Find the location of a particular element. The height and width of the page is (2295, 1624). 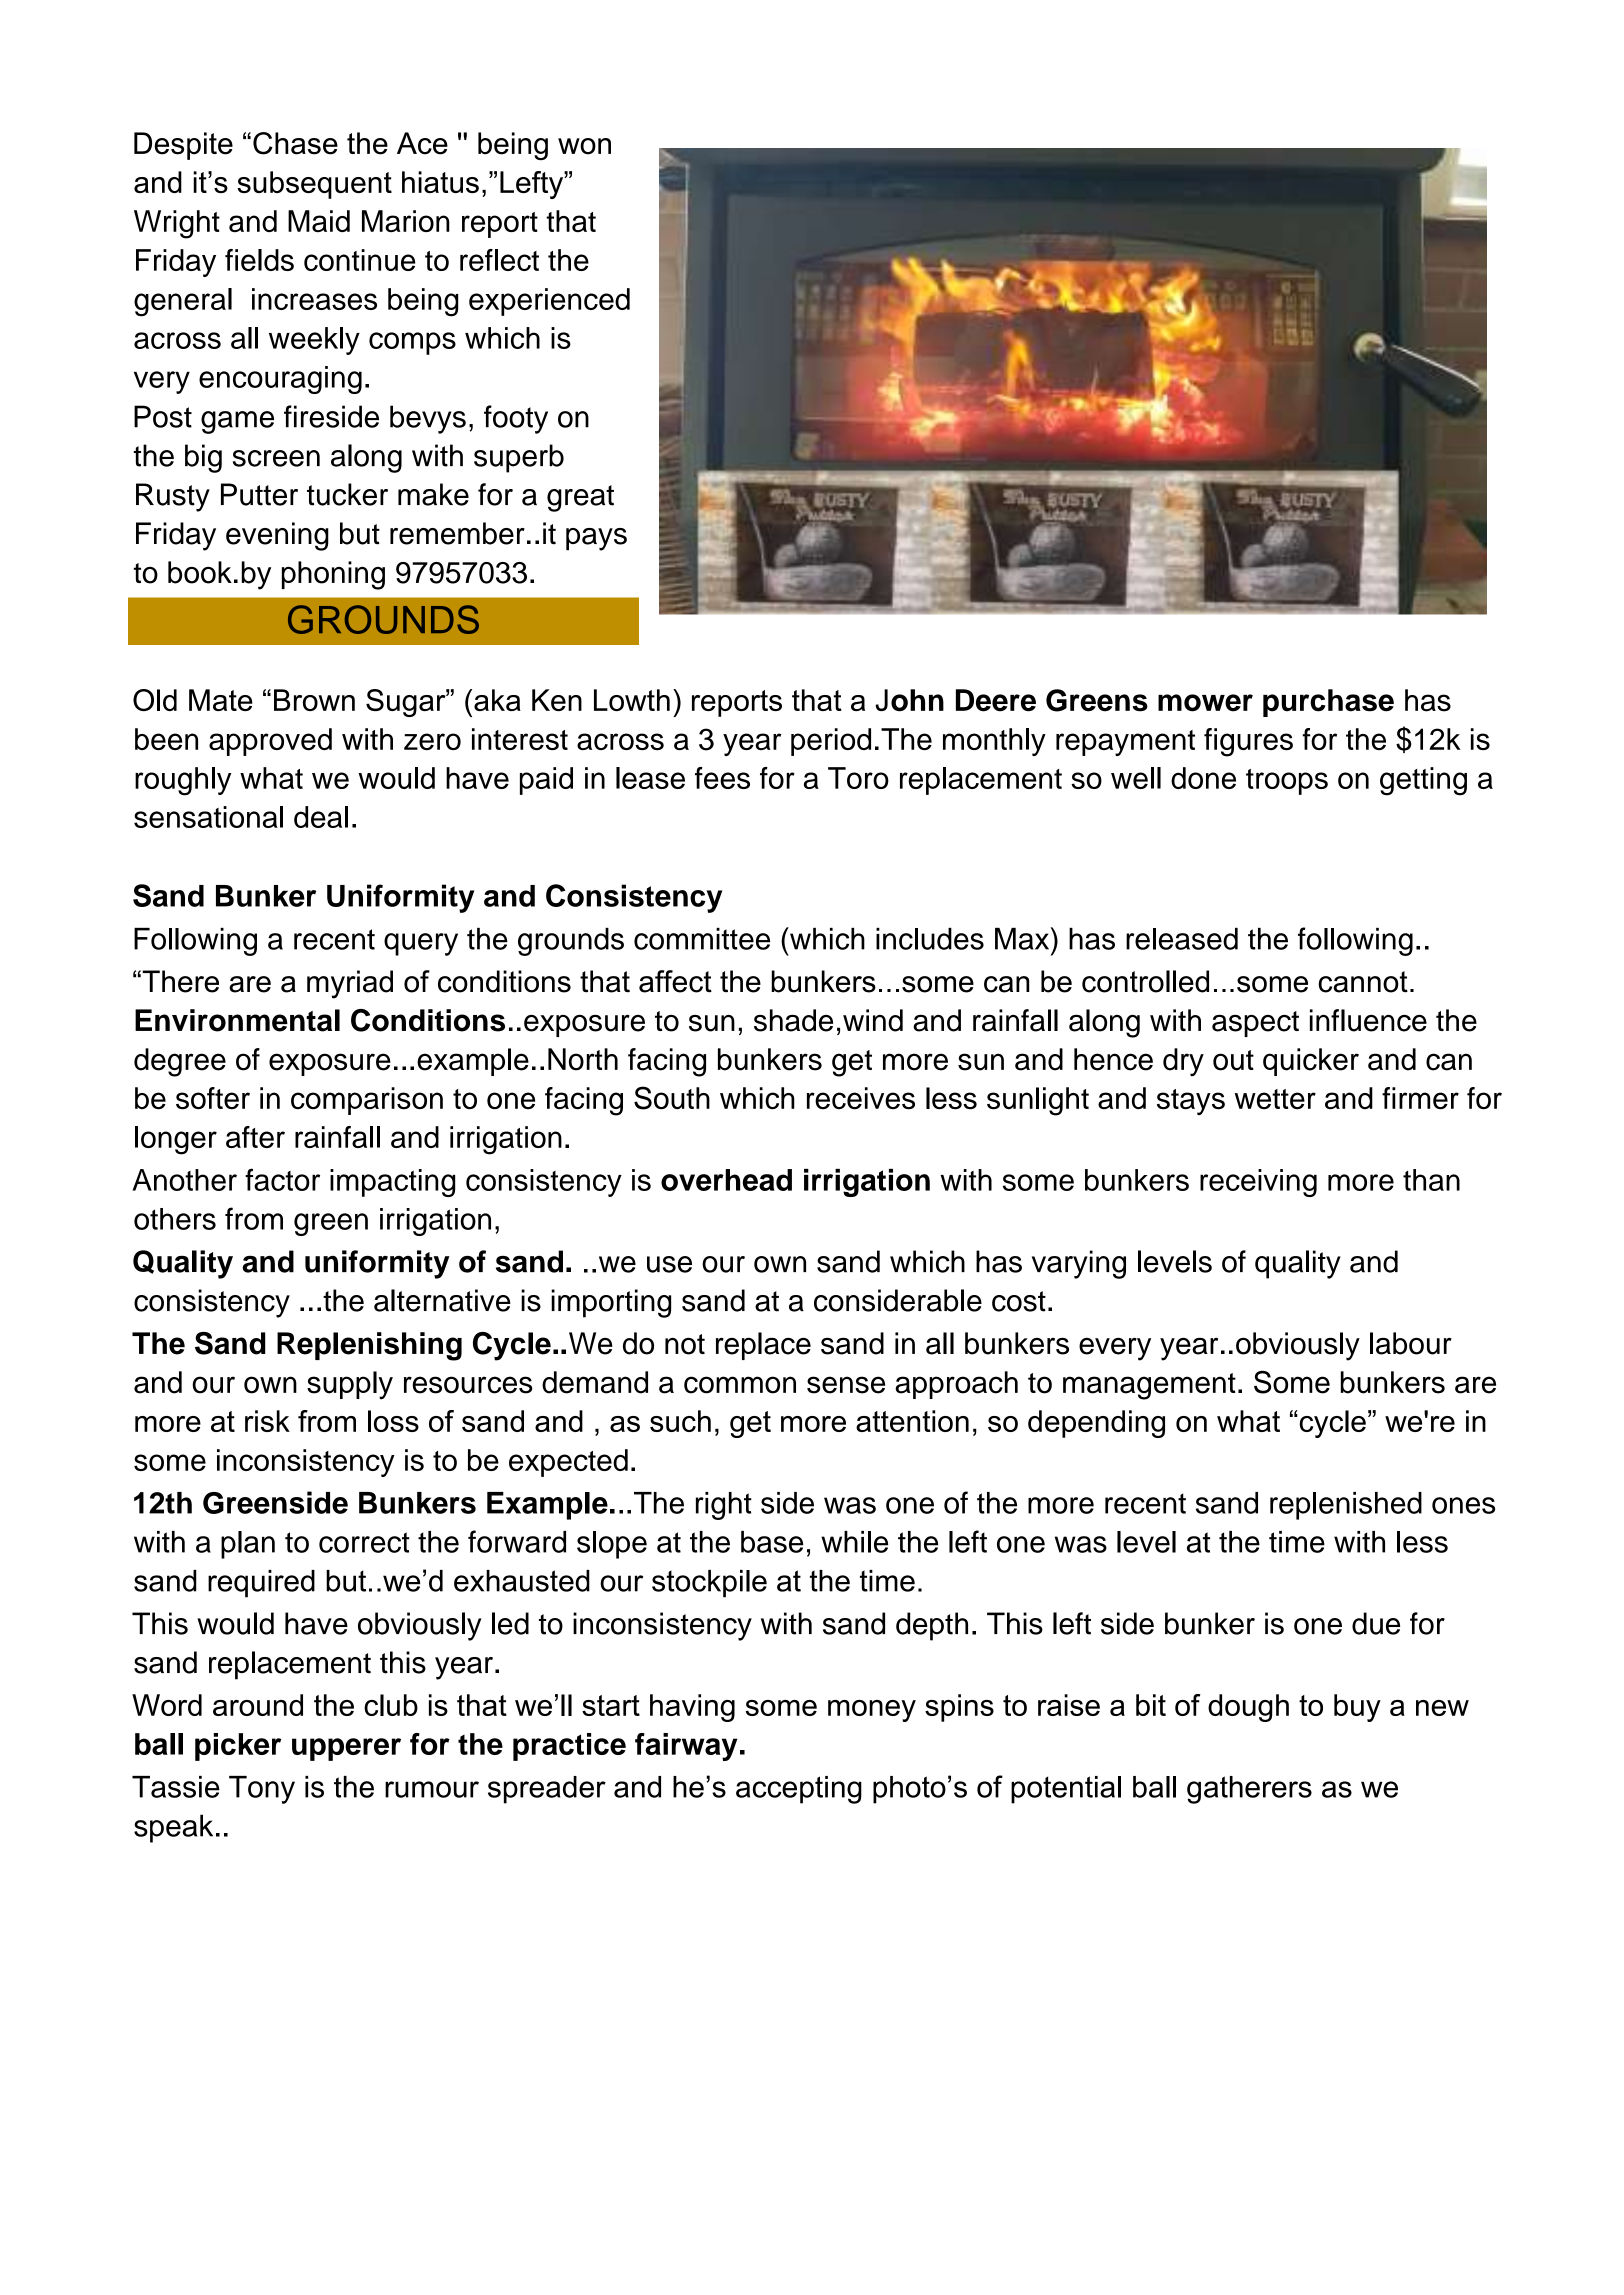

subsequent is located at coordinates (314, 185).
